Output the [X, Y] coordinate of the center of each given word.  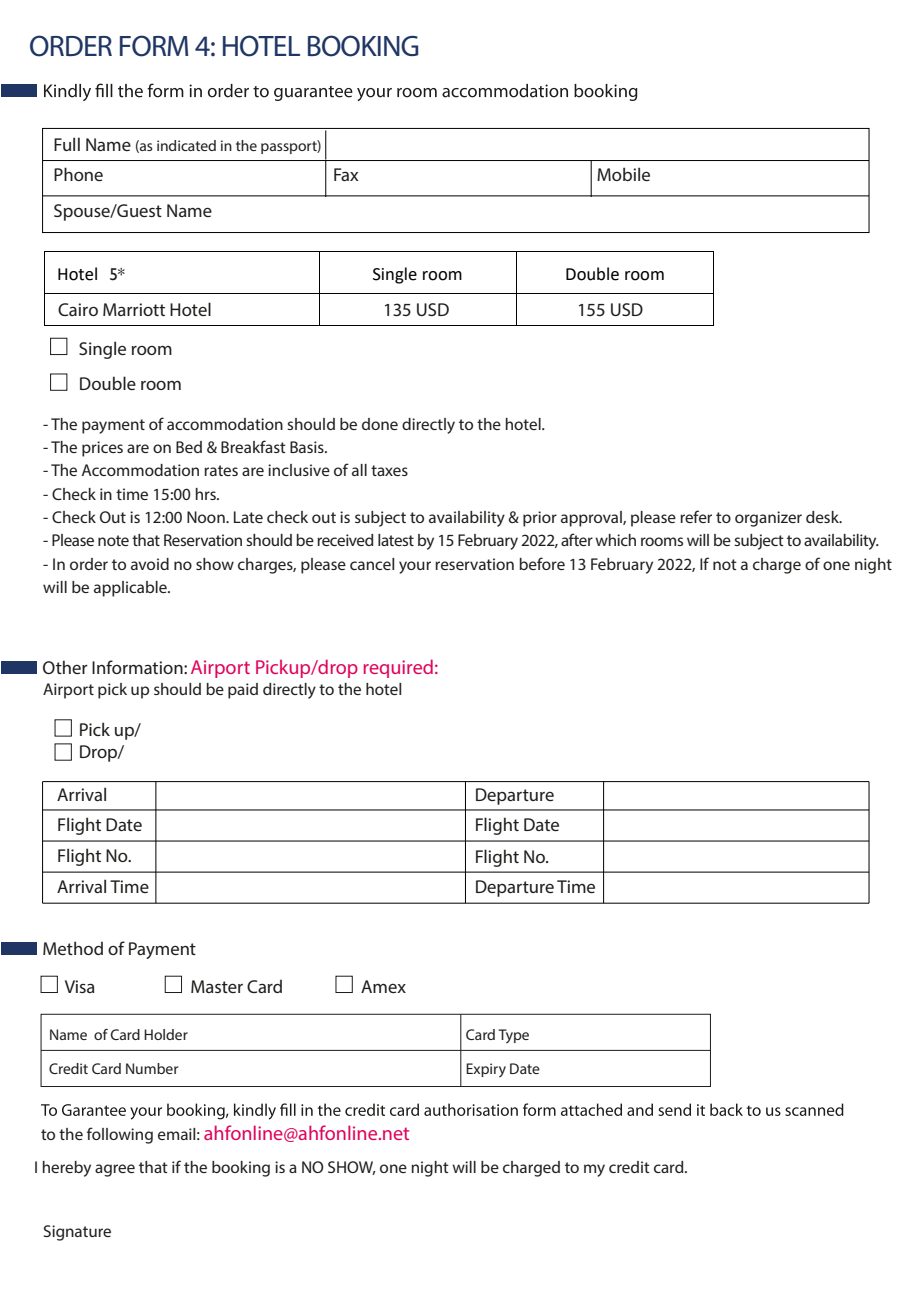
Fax [346, 174]
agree [115, 1170]
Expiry [486, 1070]
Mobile [623, 174]
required [398, 668]
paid [243, 691]
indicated [186, 145]
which [615, 540]
